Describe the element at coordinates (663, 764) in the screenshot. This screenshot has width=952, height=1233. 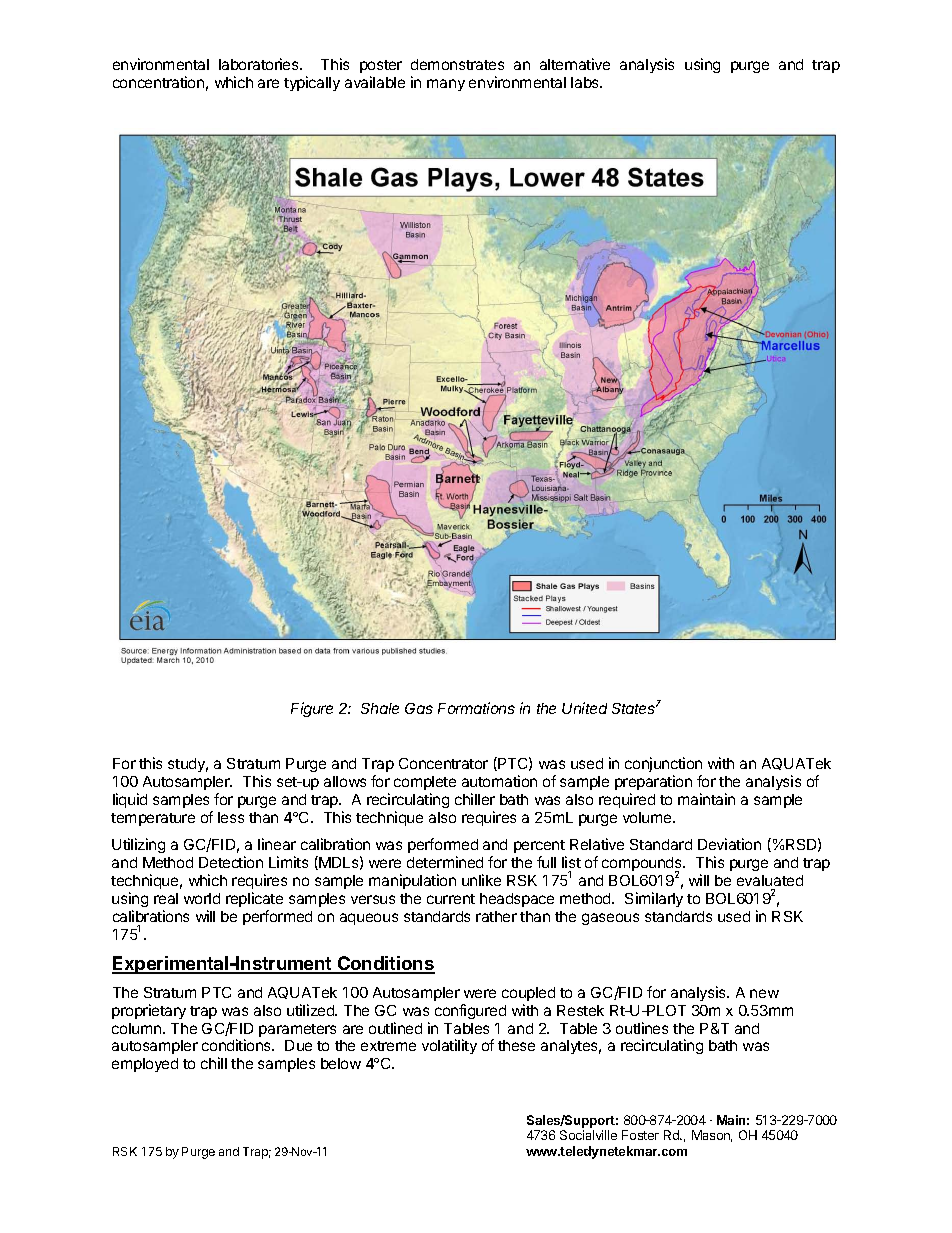
I see `conjunction` at that location.
